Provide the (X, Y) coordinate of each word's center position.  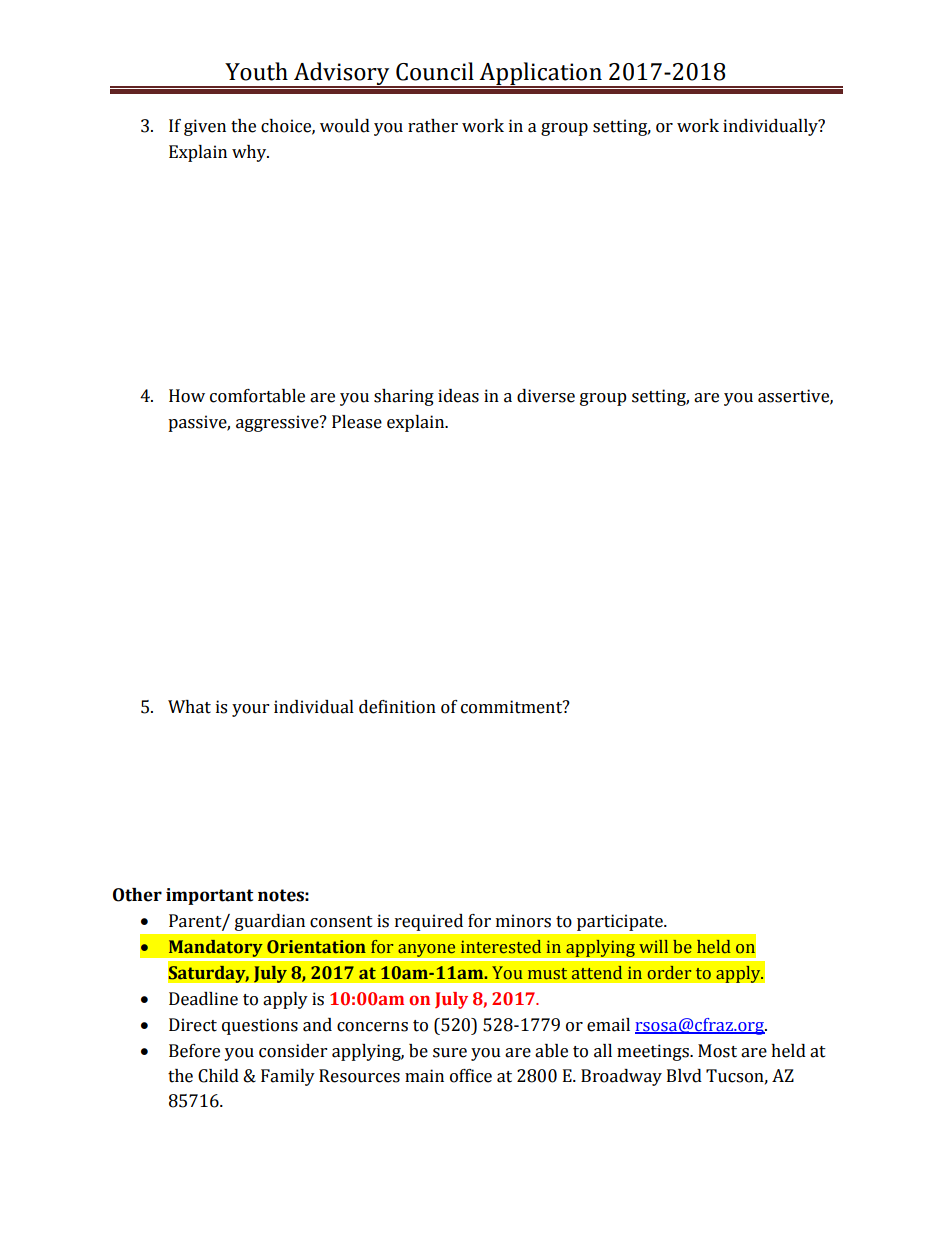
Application (541, 74)
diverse (546, 396)
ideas (458, 396)
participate (621, 922)
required (429, 922)
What (189, 707)
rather (433, 126)
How (187, 396)
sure (450, 1053)
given (205, 127)
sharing (404, 397)
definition (397, 707)
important (209, 896)
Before (194, 1051)
